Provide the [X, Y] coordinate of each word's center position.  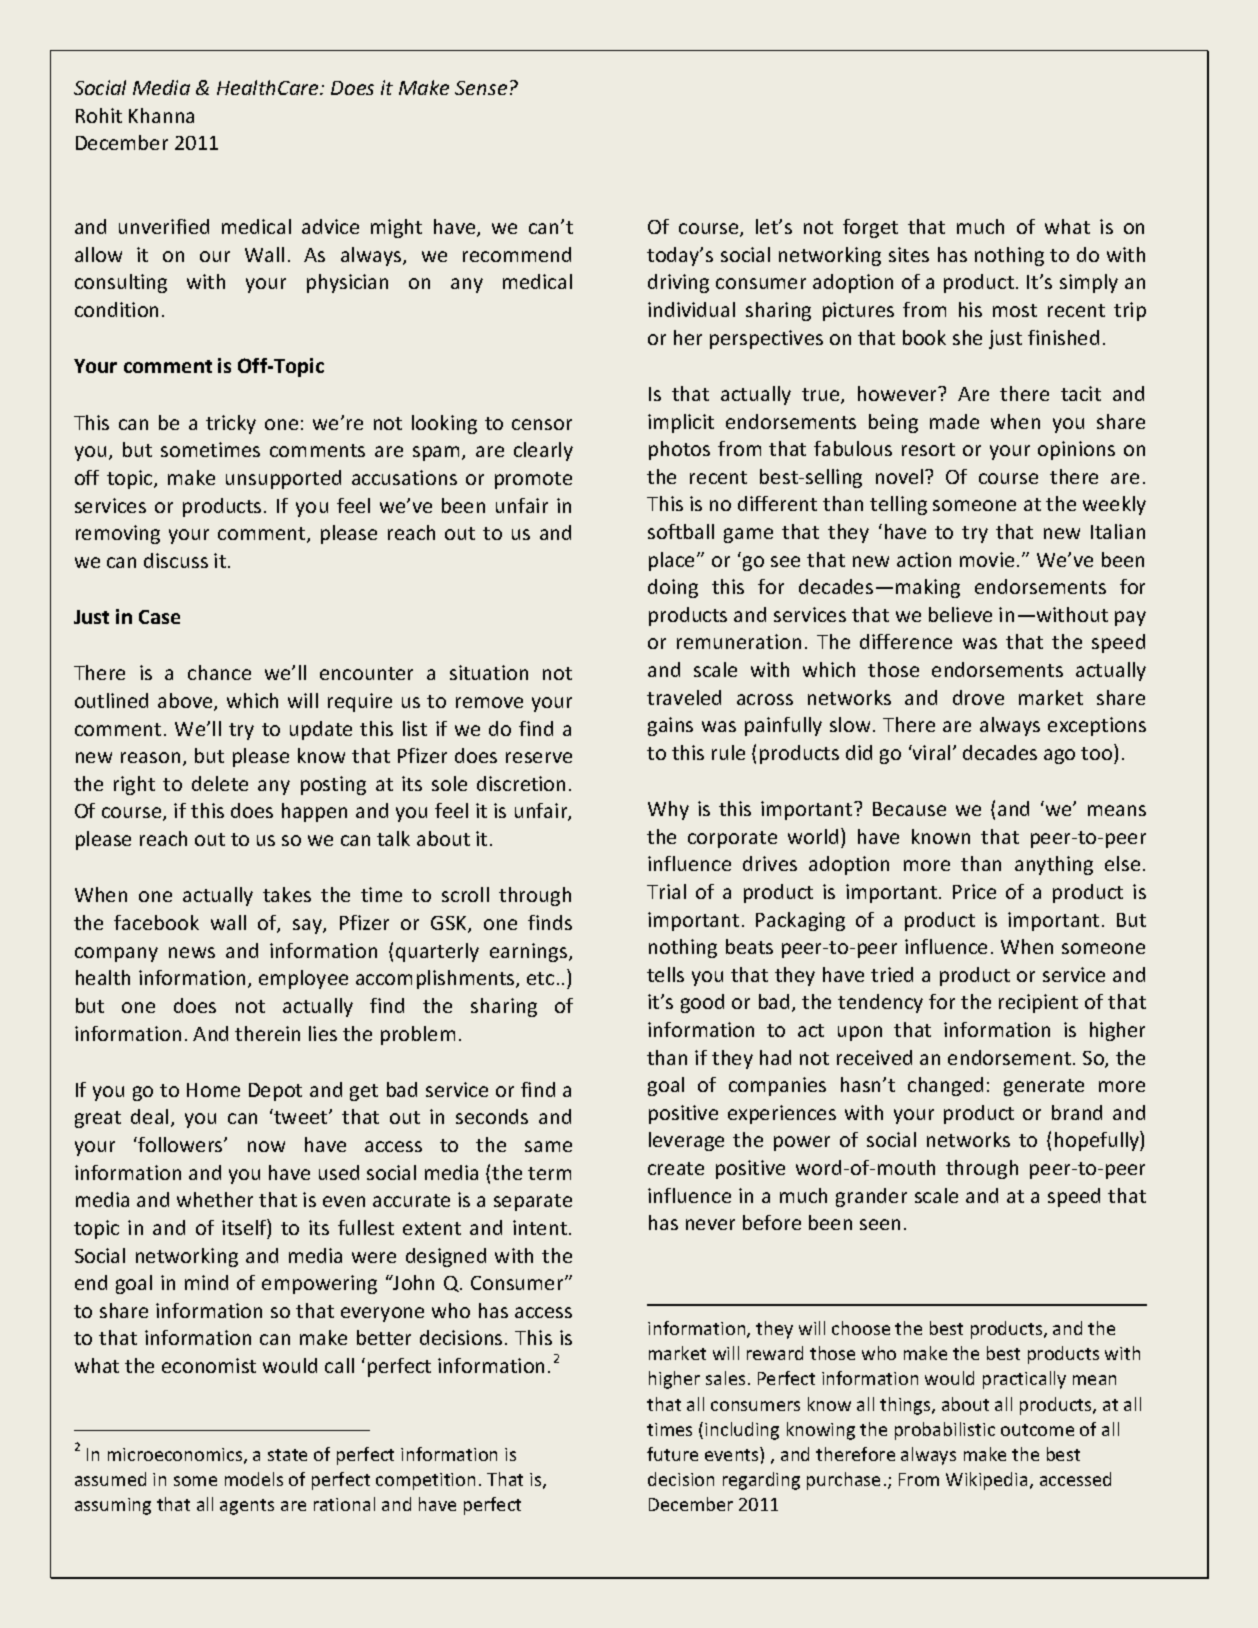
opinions [1076, 450]
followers [181, 1144]
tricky [231, 424]
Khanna [161, 115]
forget [870, 228]
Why [668, 810]
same [548, 1146]
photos [679, 450]
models [254, 1479]
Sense [481, 88]
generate [1044, 1087]
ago [1059, 756]
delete [220, 783]
